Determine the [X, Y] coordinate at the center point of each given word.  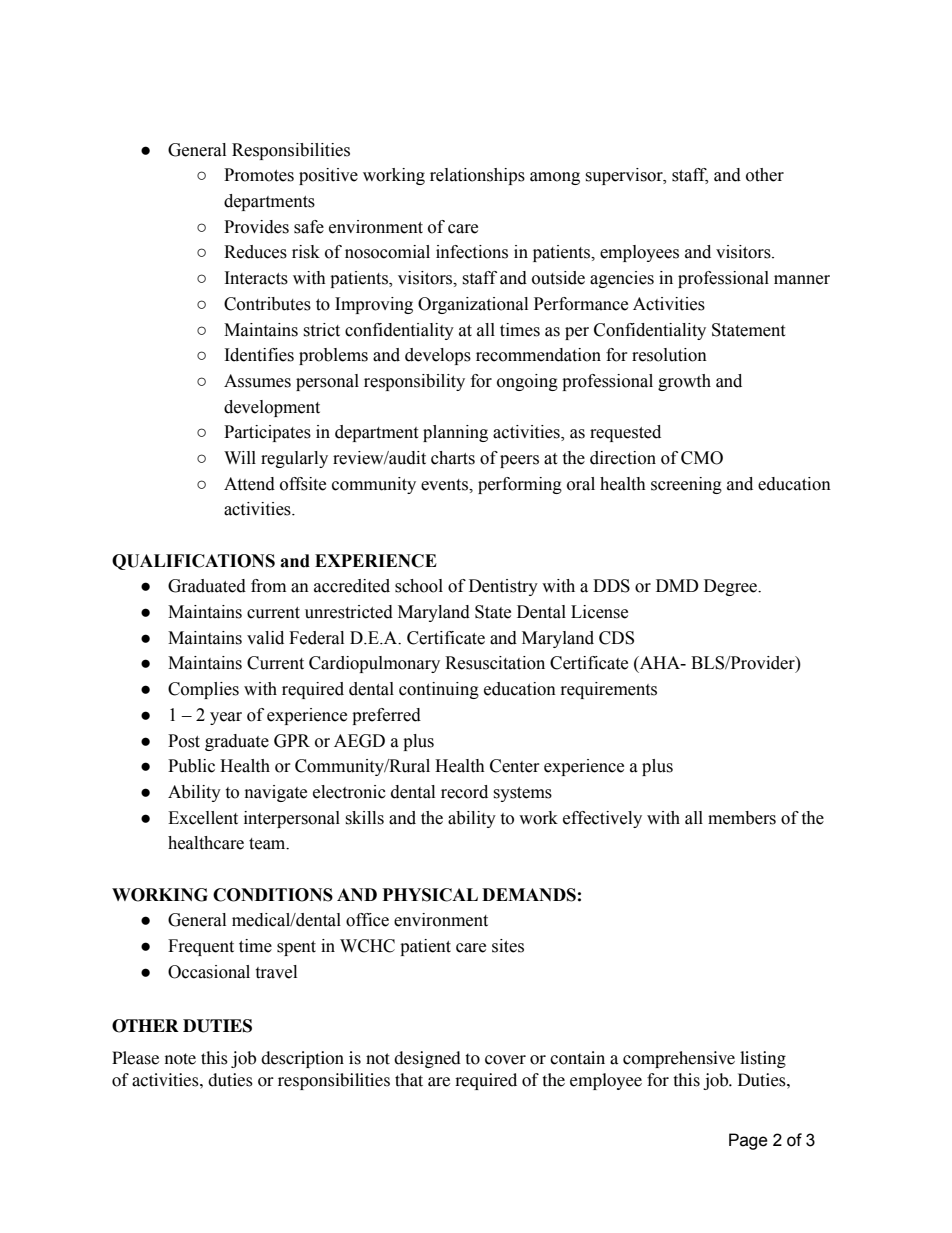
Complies [203, 690]
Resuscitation [495, 663]
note [180, 1059]
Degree [731, 587]
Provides [256, 227]
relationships [477, 176]
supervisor [625, 176]
